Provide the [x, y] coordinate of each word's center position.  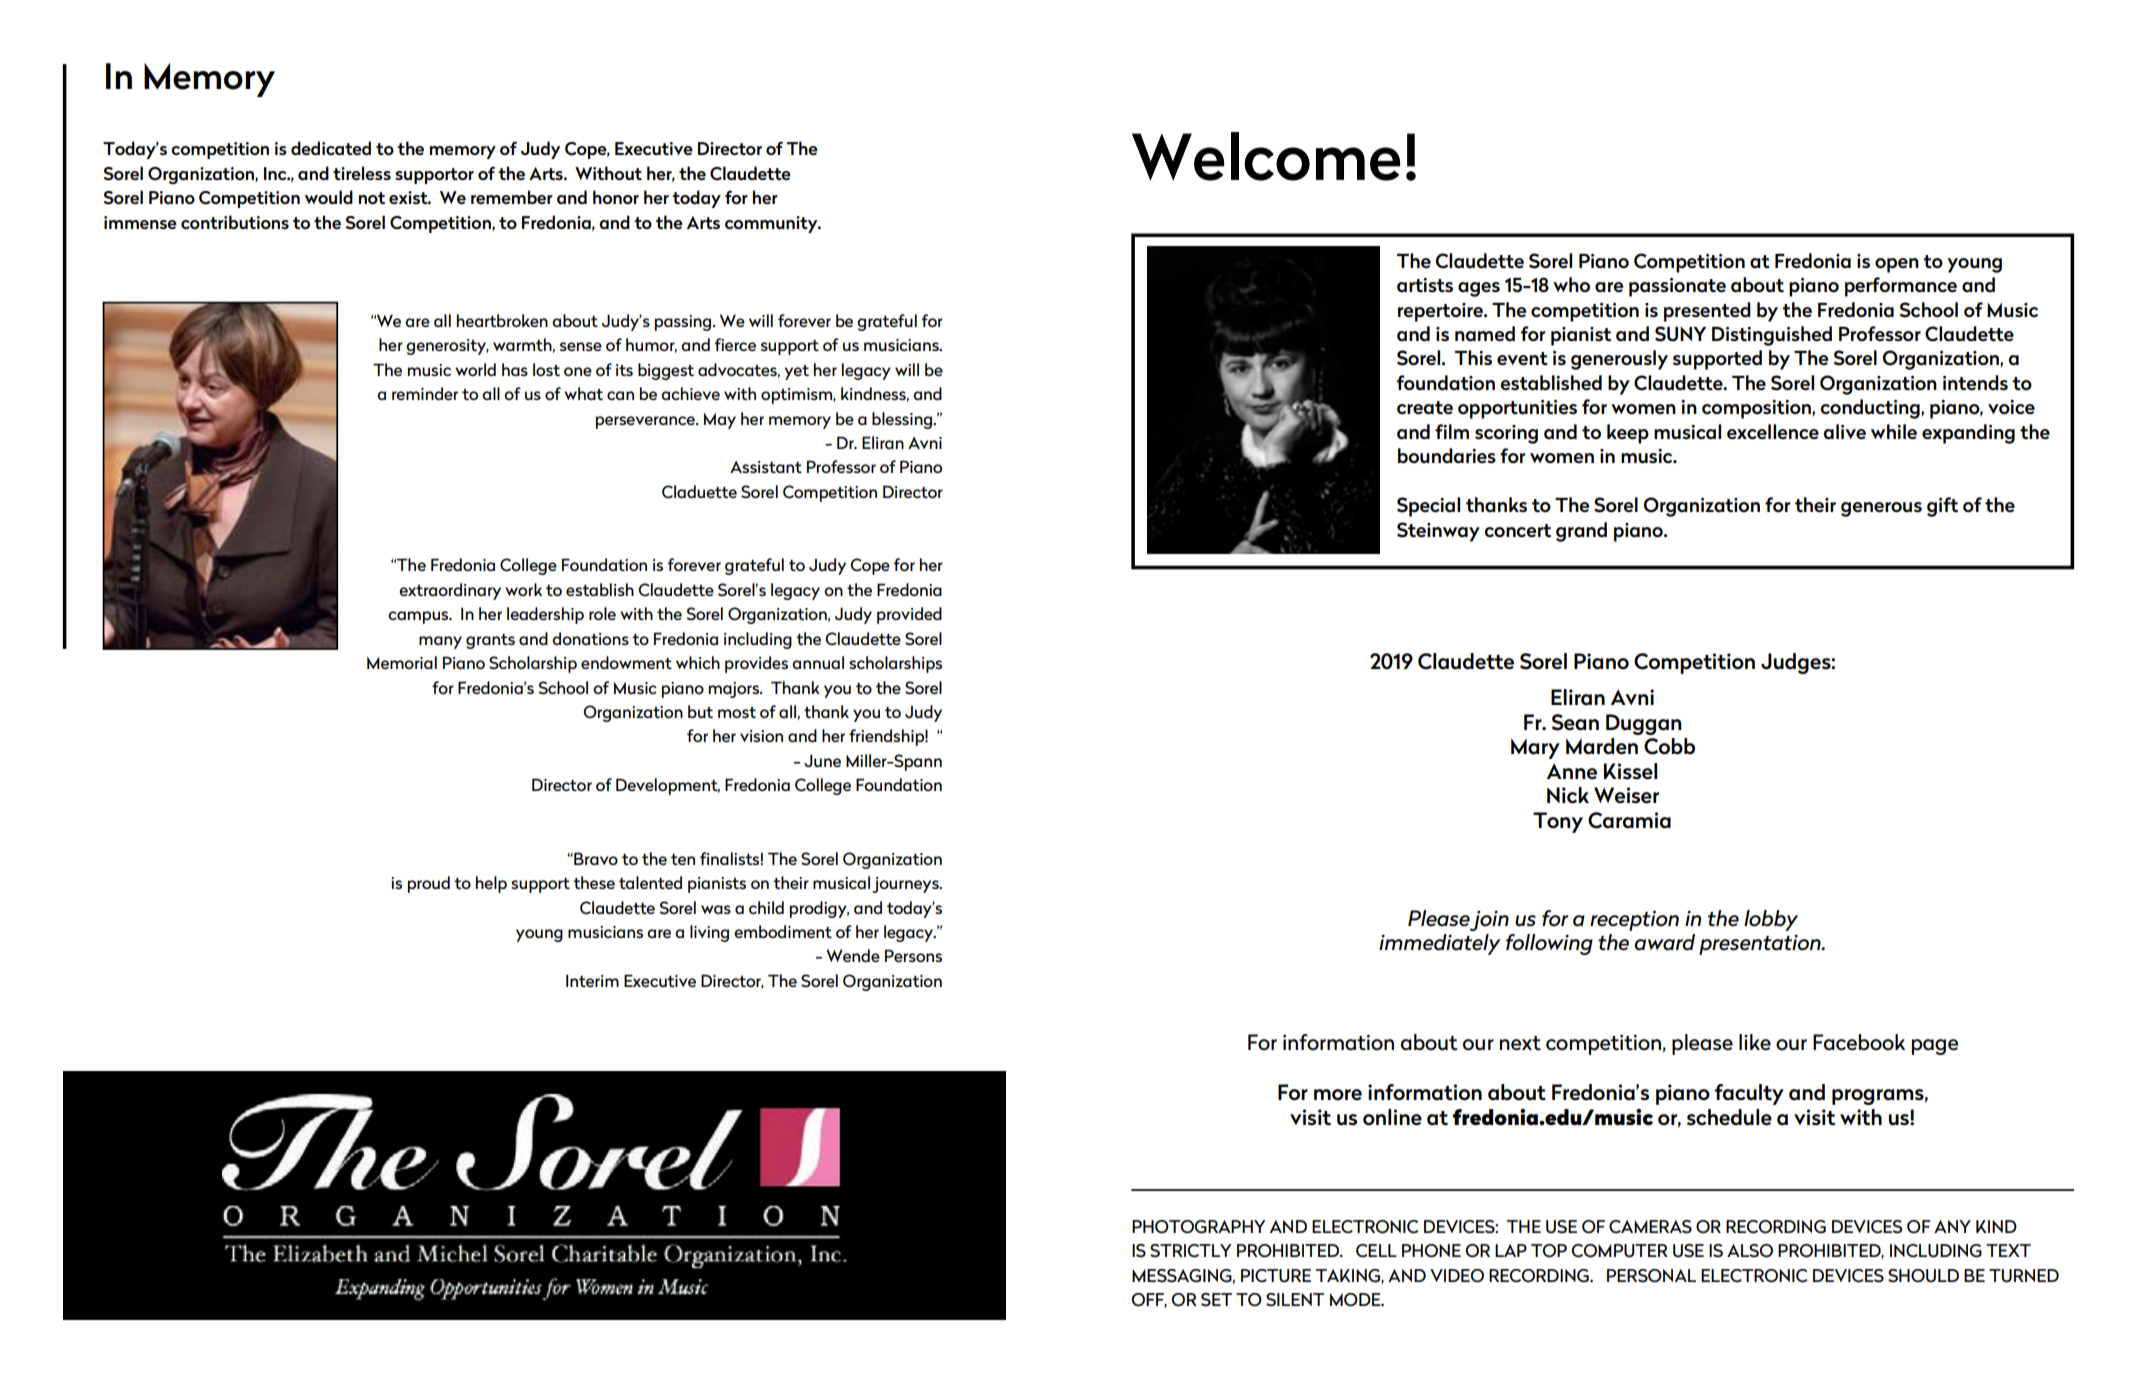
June [822, 760]
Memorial [402, 662]
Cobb [1669, 746]
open [1897, 265]
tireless [362, 173]
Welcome [1266, 156]
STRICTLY [1191, 1251]
